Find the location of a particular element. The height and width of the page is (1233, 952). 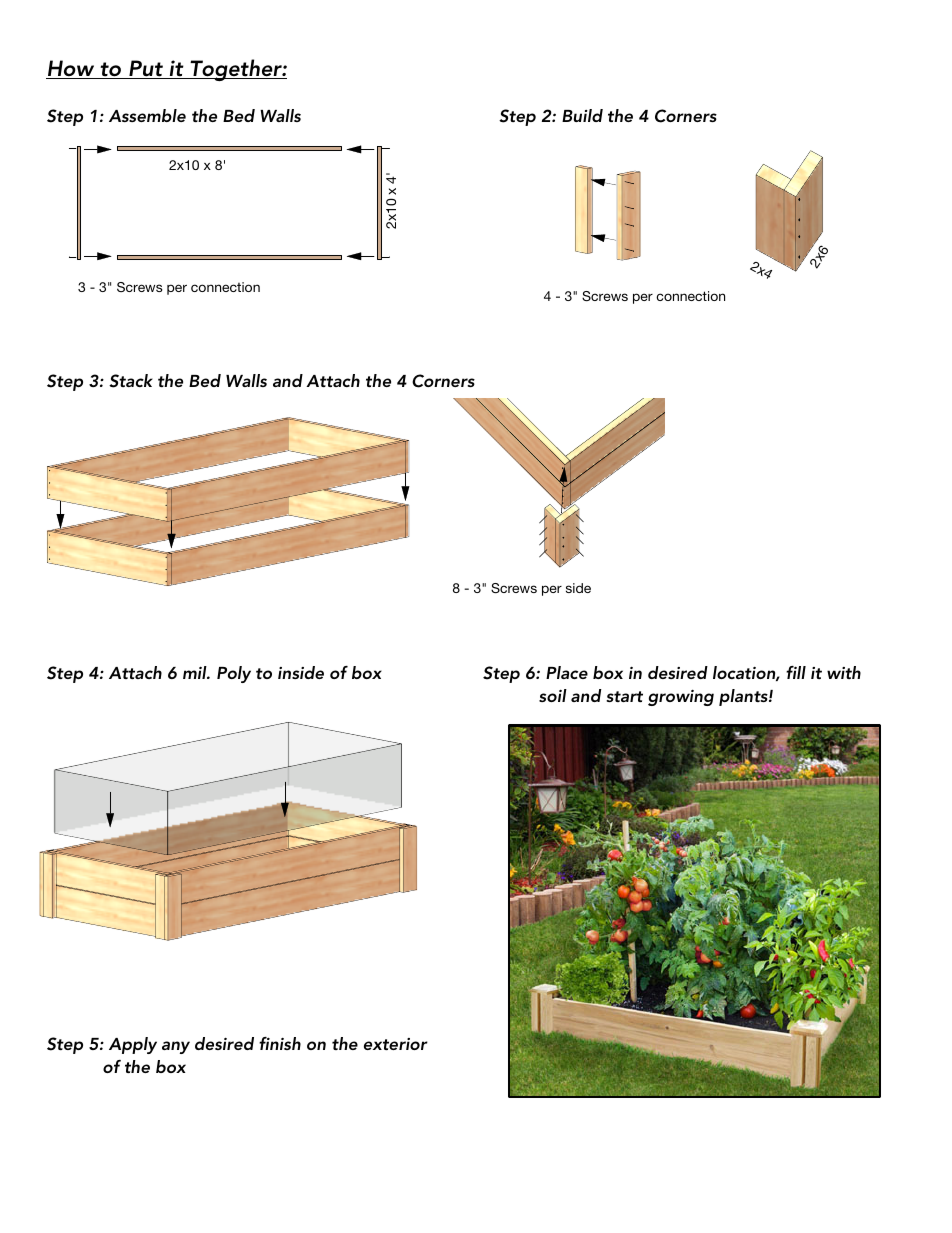

exterior is located at coordinates (396, 1044).
